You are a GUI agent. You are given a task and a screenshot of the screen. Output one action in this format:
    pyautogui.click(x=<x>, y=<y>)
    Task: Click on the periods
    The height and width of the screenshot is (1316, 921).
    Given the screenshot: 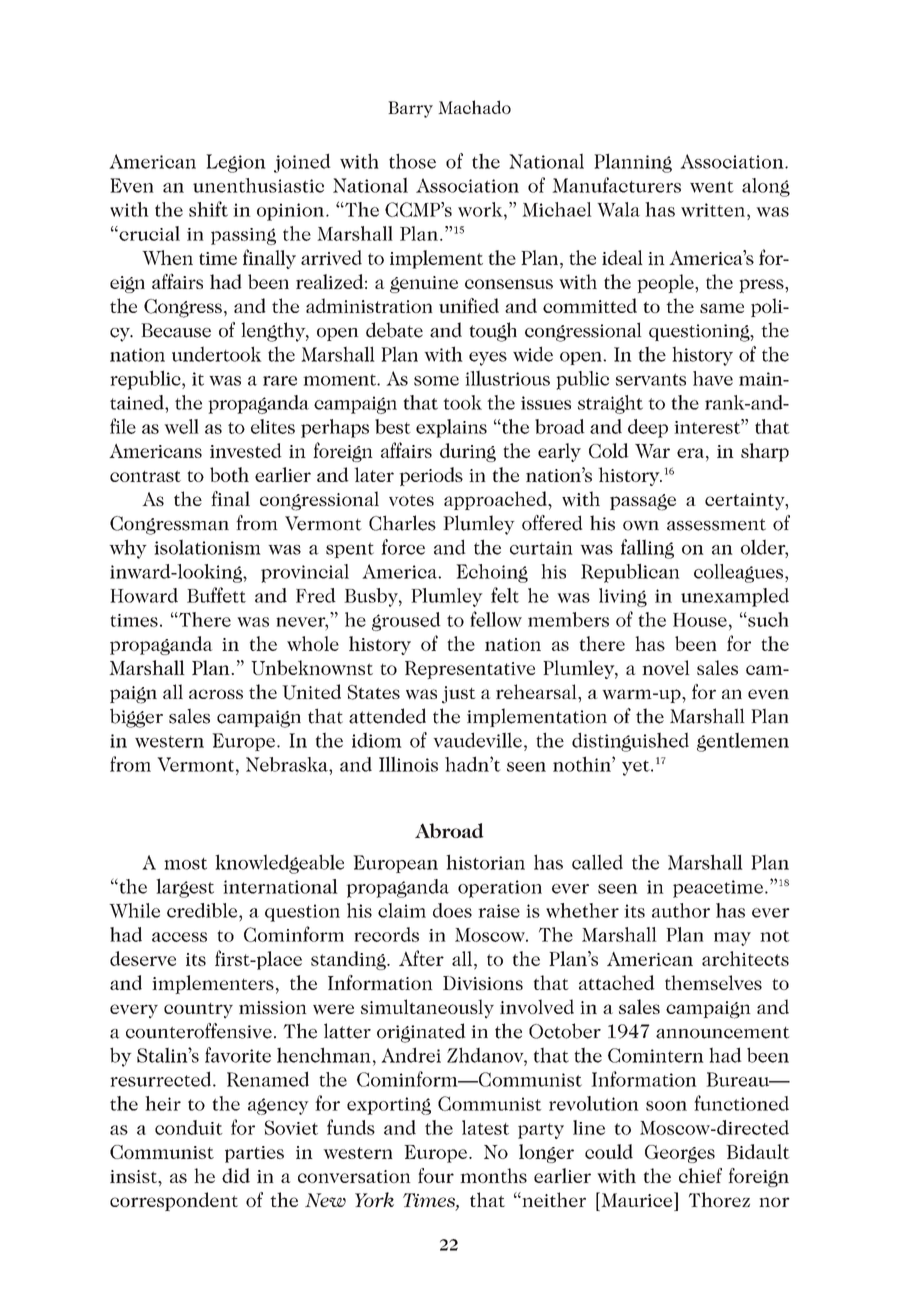 What is the action you would take?
    pyautogui.click(x=431, y=476)
